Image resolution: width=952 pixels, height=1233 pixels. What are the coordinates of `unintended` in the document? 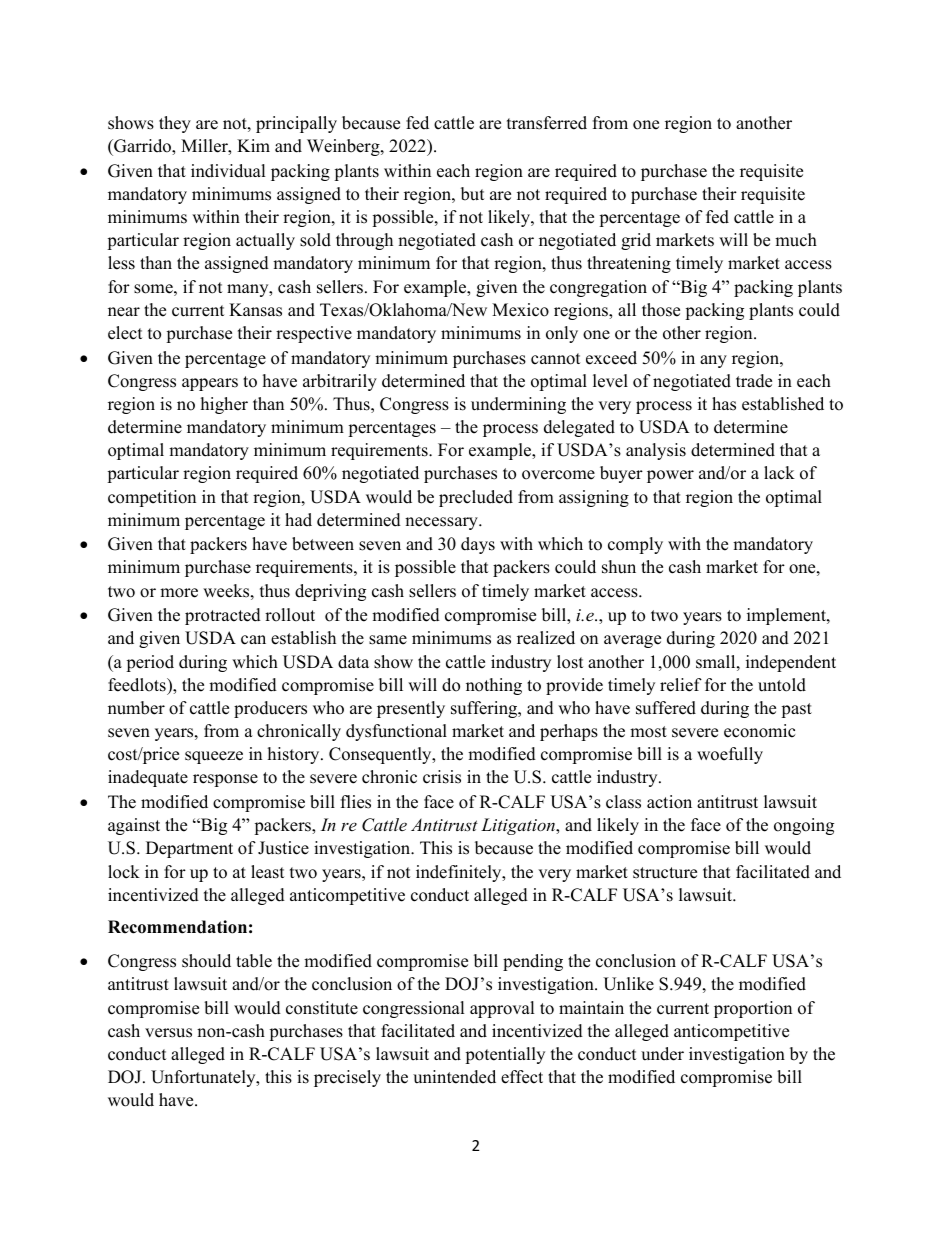 It's located at (454, 1077).
